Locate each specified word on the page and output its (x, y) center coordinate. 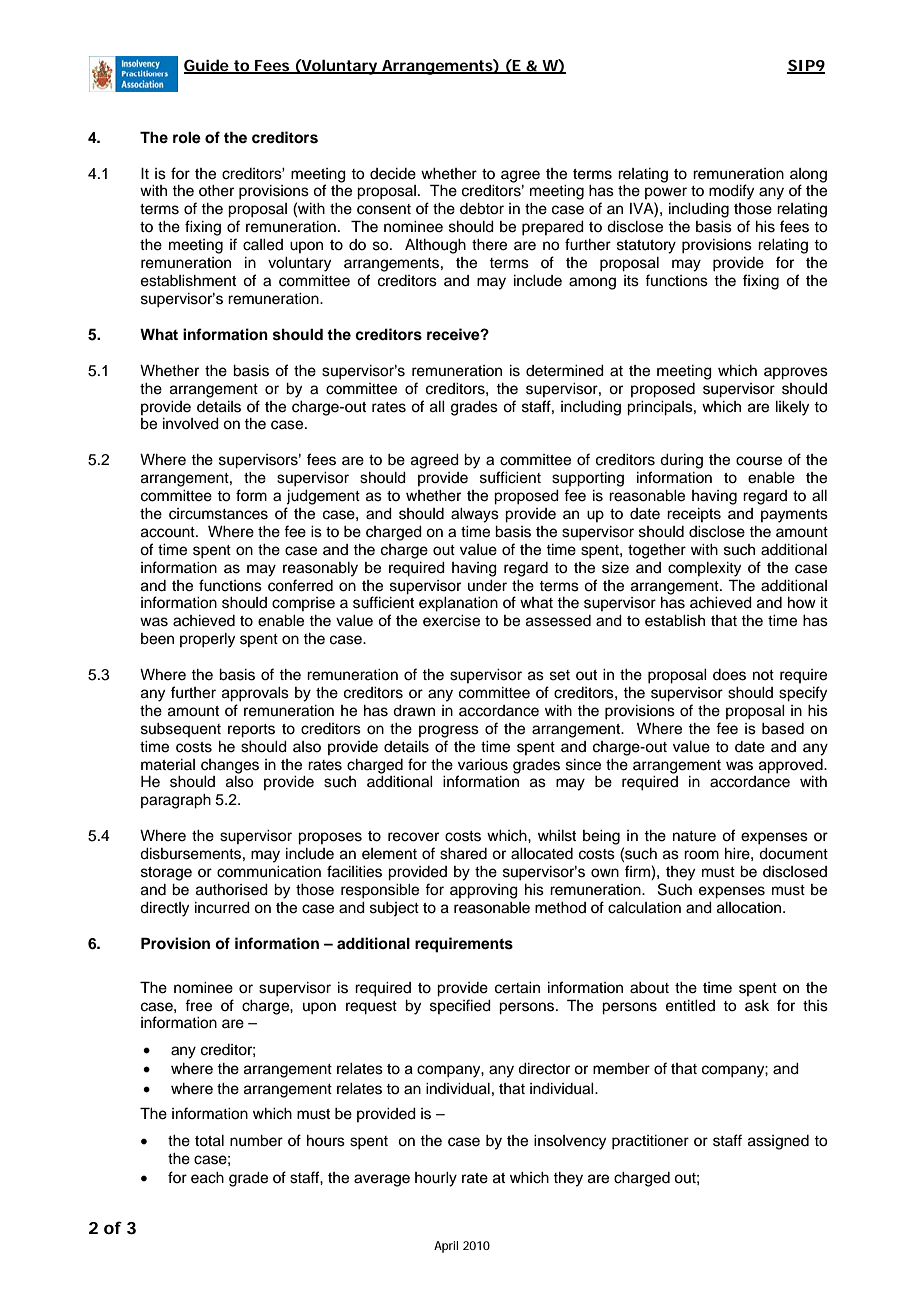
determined (565, 371)
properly (207, 640)
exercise (451, 621)
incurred (222, 908)
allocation (750, 908)
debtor (482, 209)
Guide (207, 66)
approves (796, 373)
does (729, 675)
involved (191, 424)
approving (484, 891)
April (446, 1247)
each (207, 1178)
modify (731, 192)
